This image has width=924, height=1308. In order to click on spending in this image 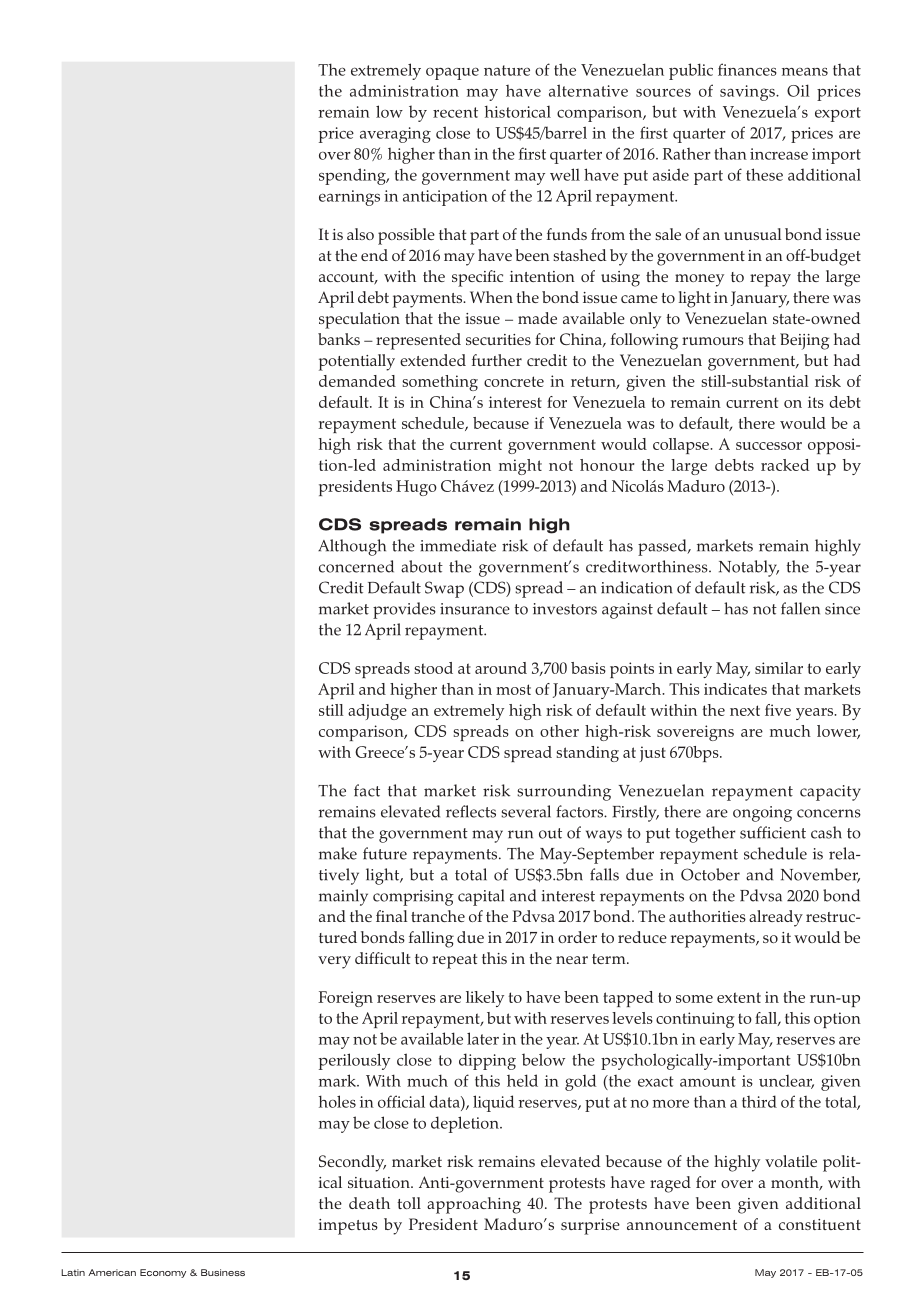, I will do `click(353, 176)`.
